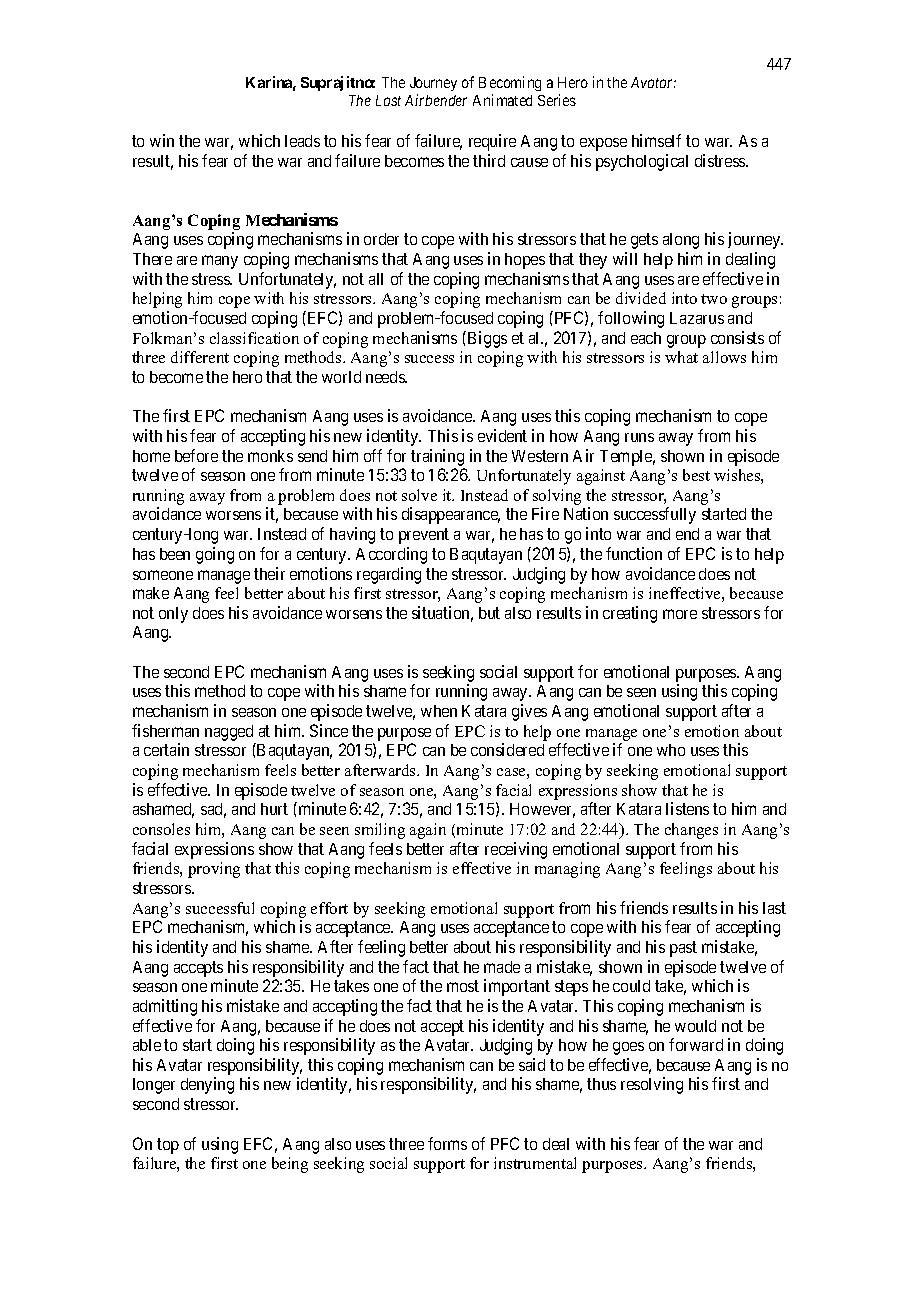  What do you see at coordinates (436, 100) in the screenshot?
I see `Airbender` at bounding box center [436, 100].
